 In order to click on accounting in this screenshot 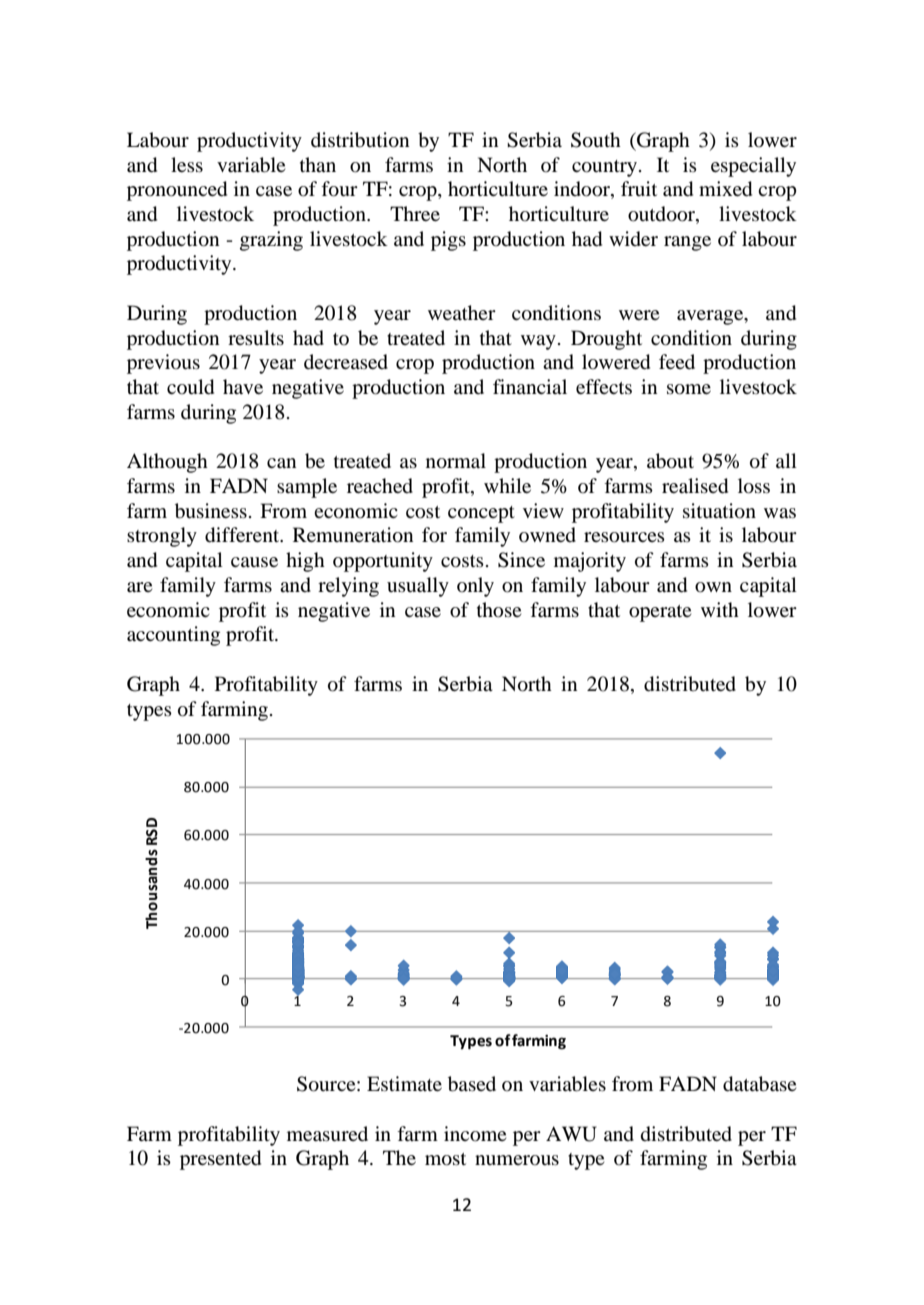, I will do `click(173, 636)`.
